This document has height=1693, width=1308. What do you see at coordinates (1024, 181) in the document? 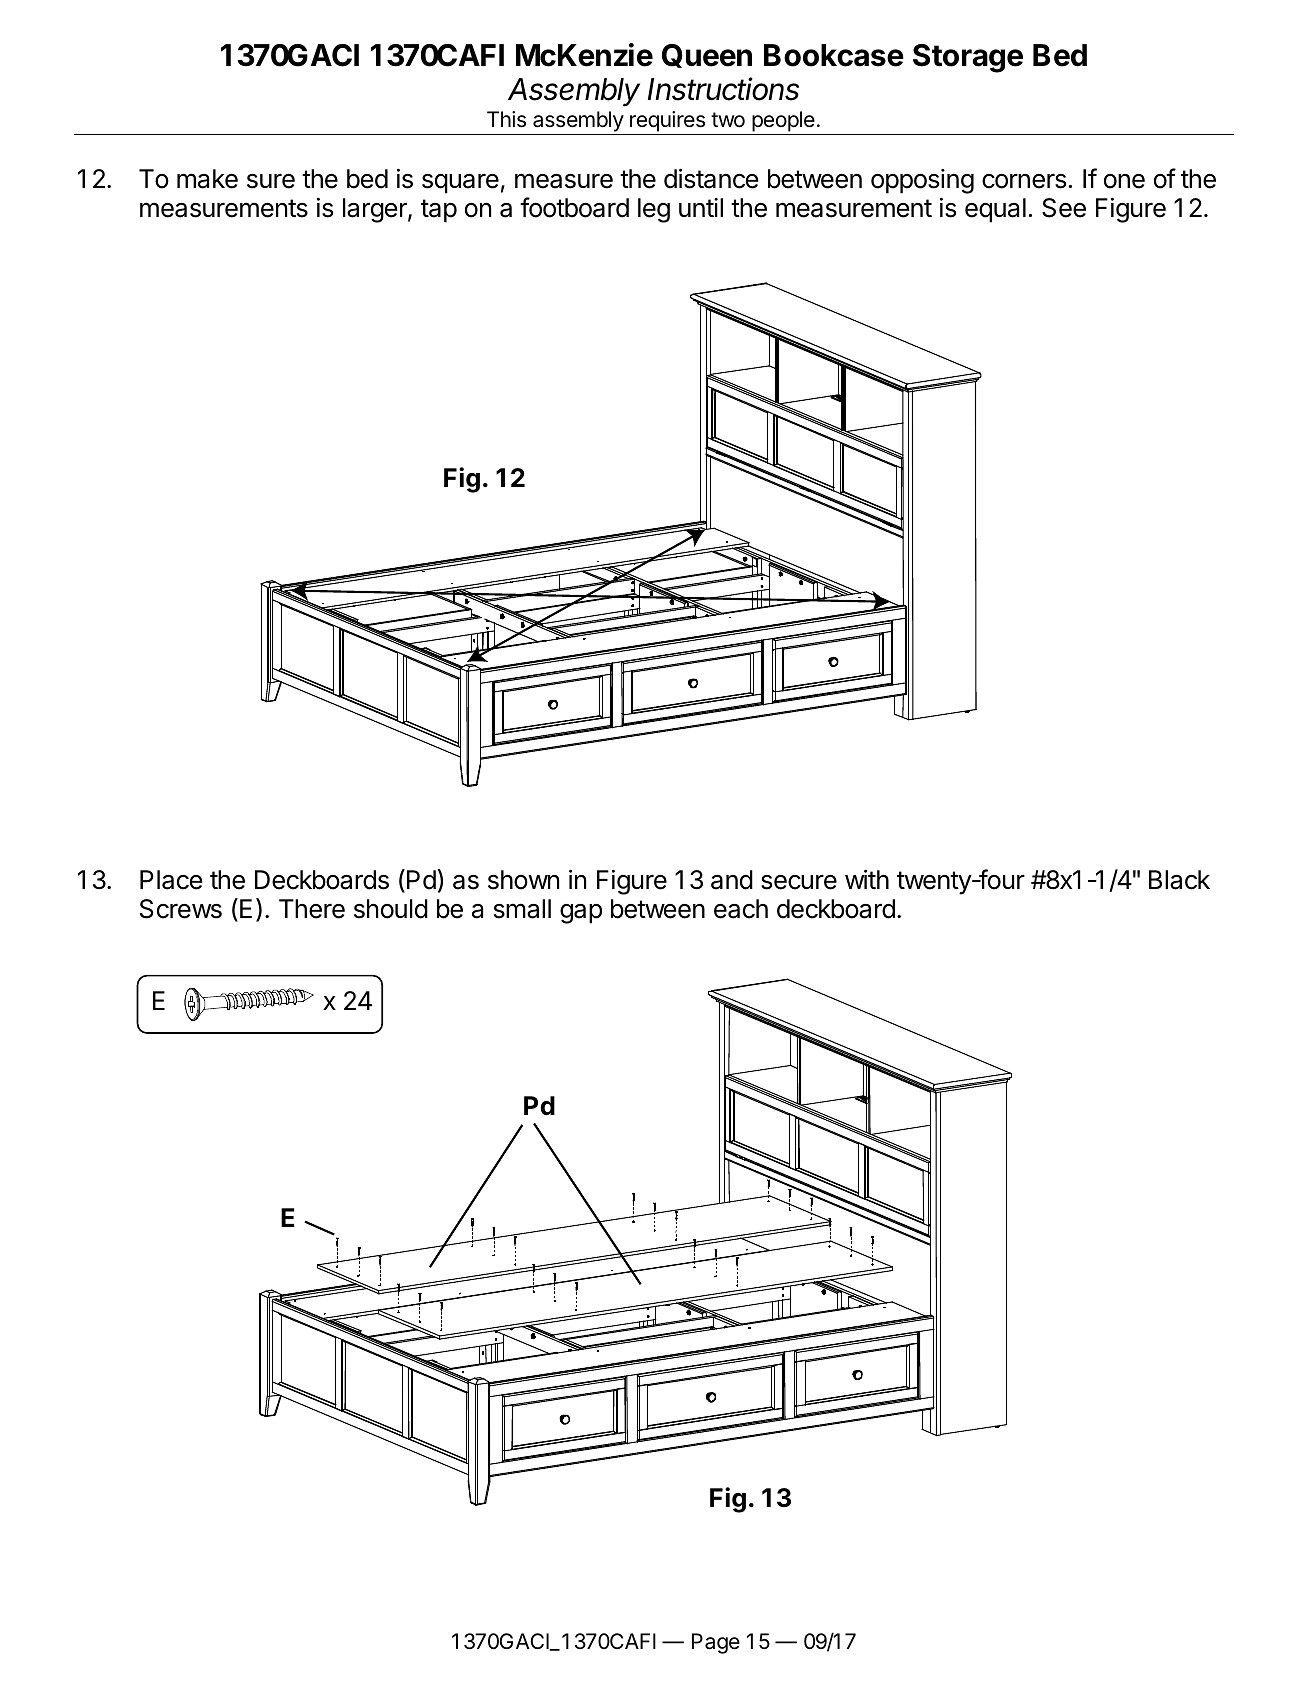
I see `corners` at bounding box center [1024, 181].
